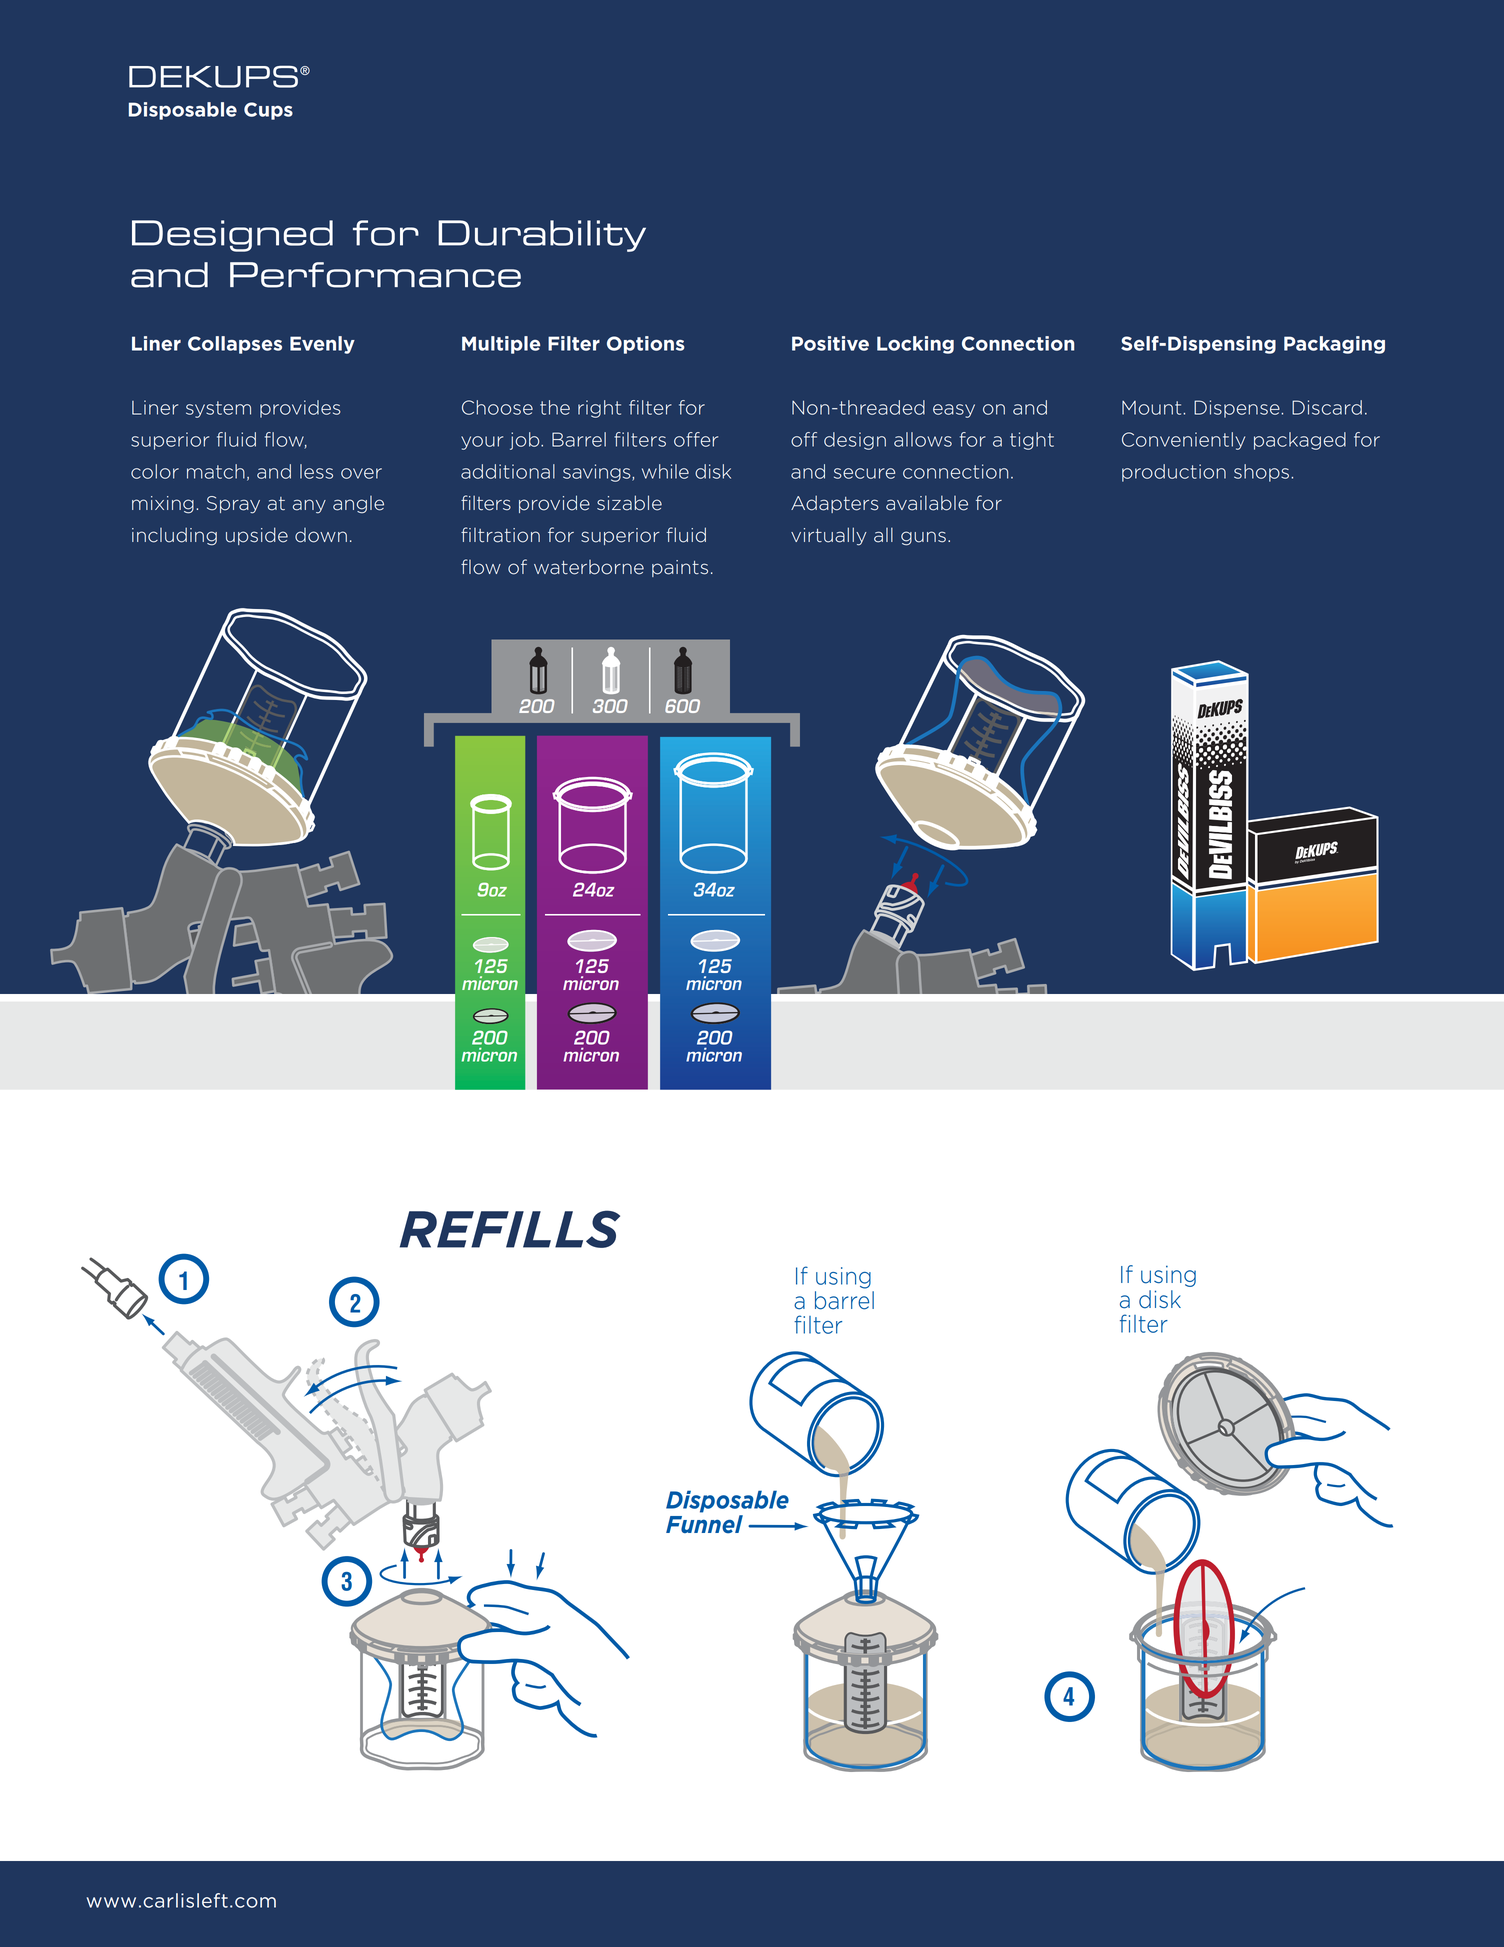 The image size is (1504, 1947). What do you see at coordinates (510, 1229) in the page?
I see `REFILLS` at bounding box center [510, 1229].
